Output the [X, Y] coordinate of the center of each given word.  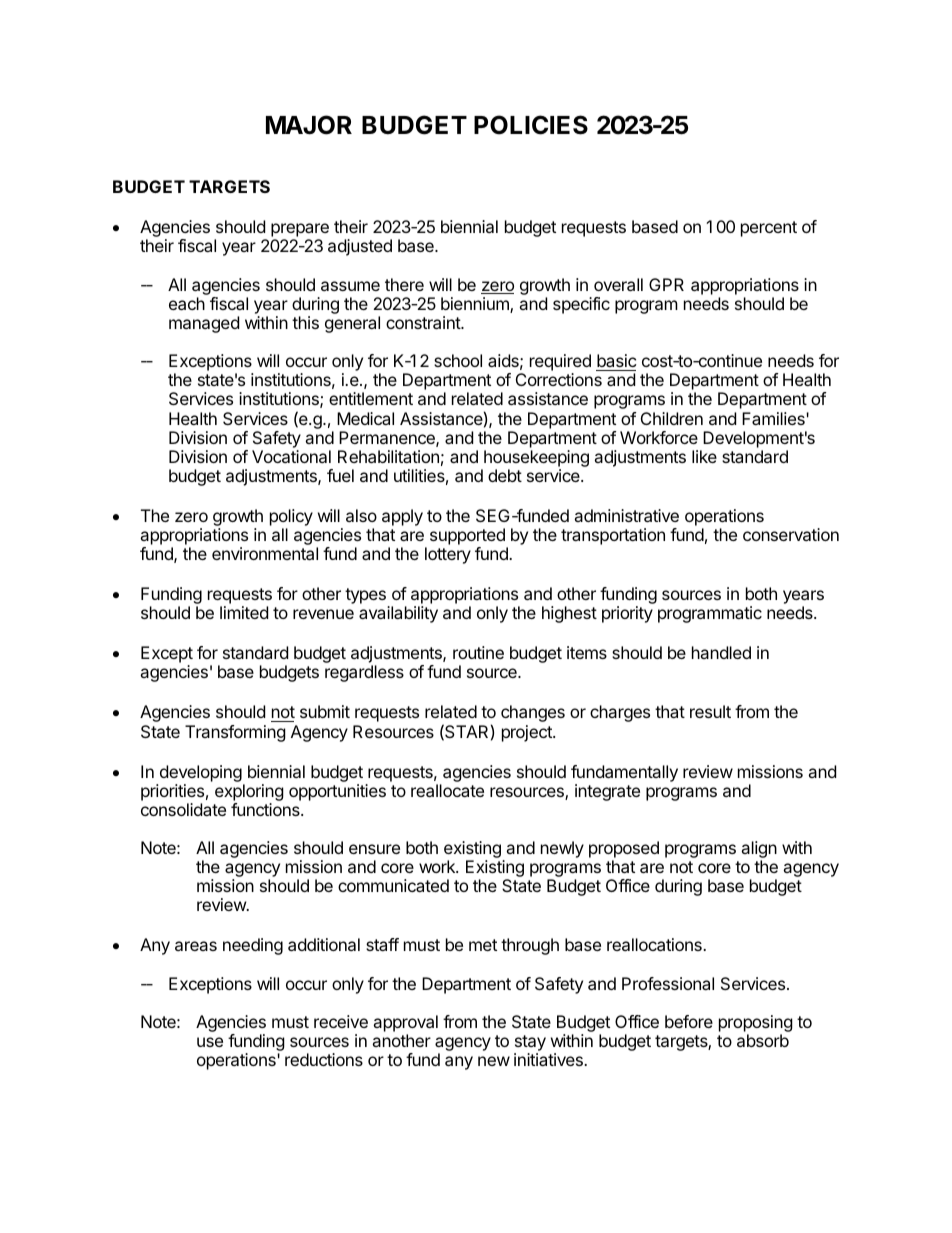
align [759, 851]
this [305, 322]
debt [505, 475]
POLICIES [531, 125]
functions [266, 809]
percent [769, 229]
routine [478, 652]
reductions [324, 1059]
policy [291, 519]
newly [562, 849]
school [458, 360]
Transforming [235, 733]
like [704, 456]
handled [721, 652]
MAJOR [309, 125]
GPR [666, 284]
